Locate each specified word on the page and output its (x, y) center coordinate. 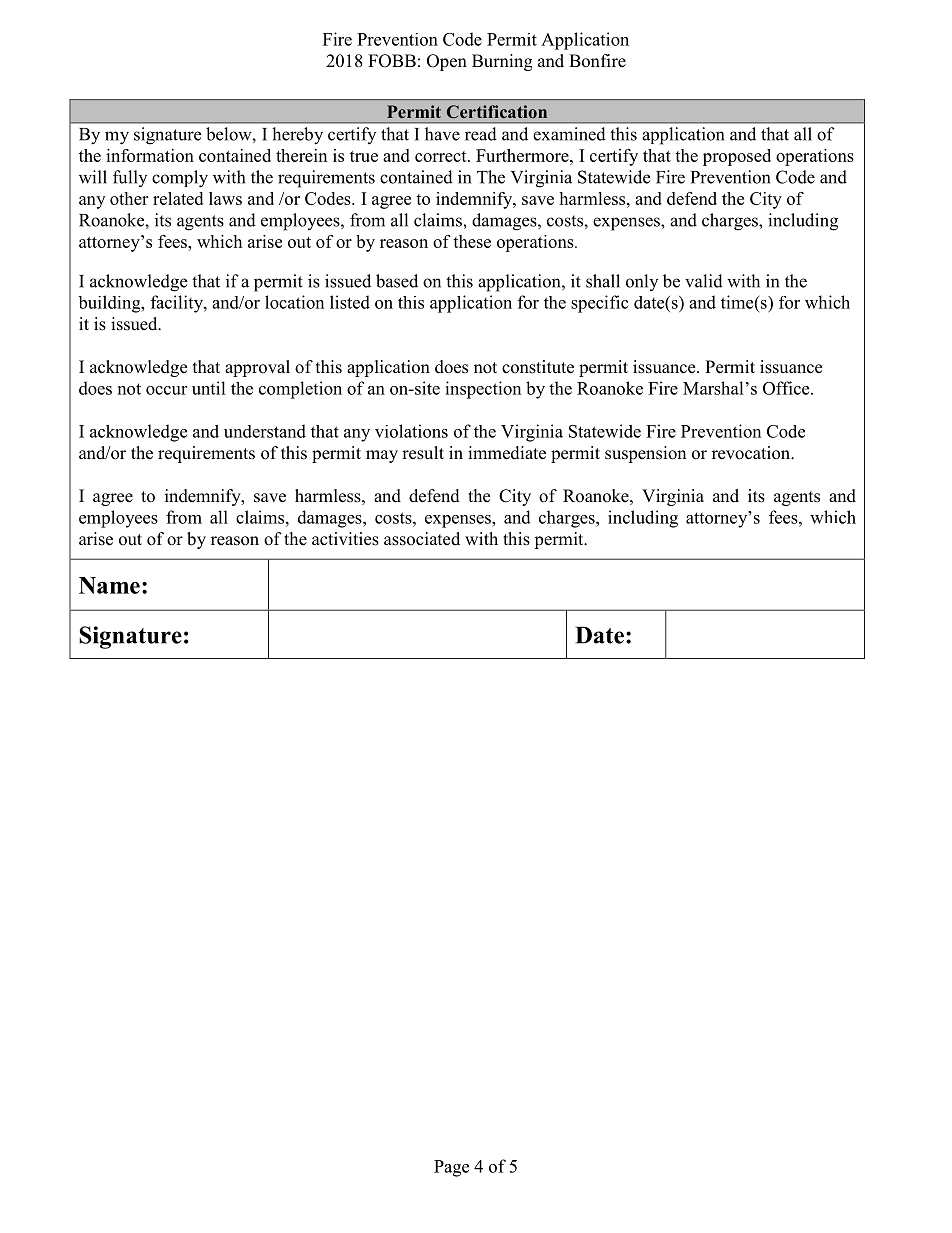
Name (109, 585)
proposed (737, 157)
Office (787, 388)
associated (422, 539)
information (150, 155)
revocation (752, 453)
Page (451, 1168)
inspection (483, 390)
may (382, 456)
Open (447, 62)
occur (166, 390)
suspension (645, 454)
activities (345, 539)
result (423, 453)
